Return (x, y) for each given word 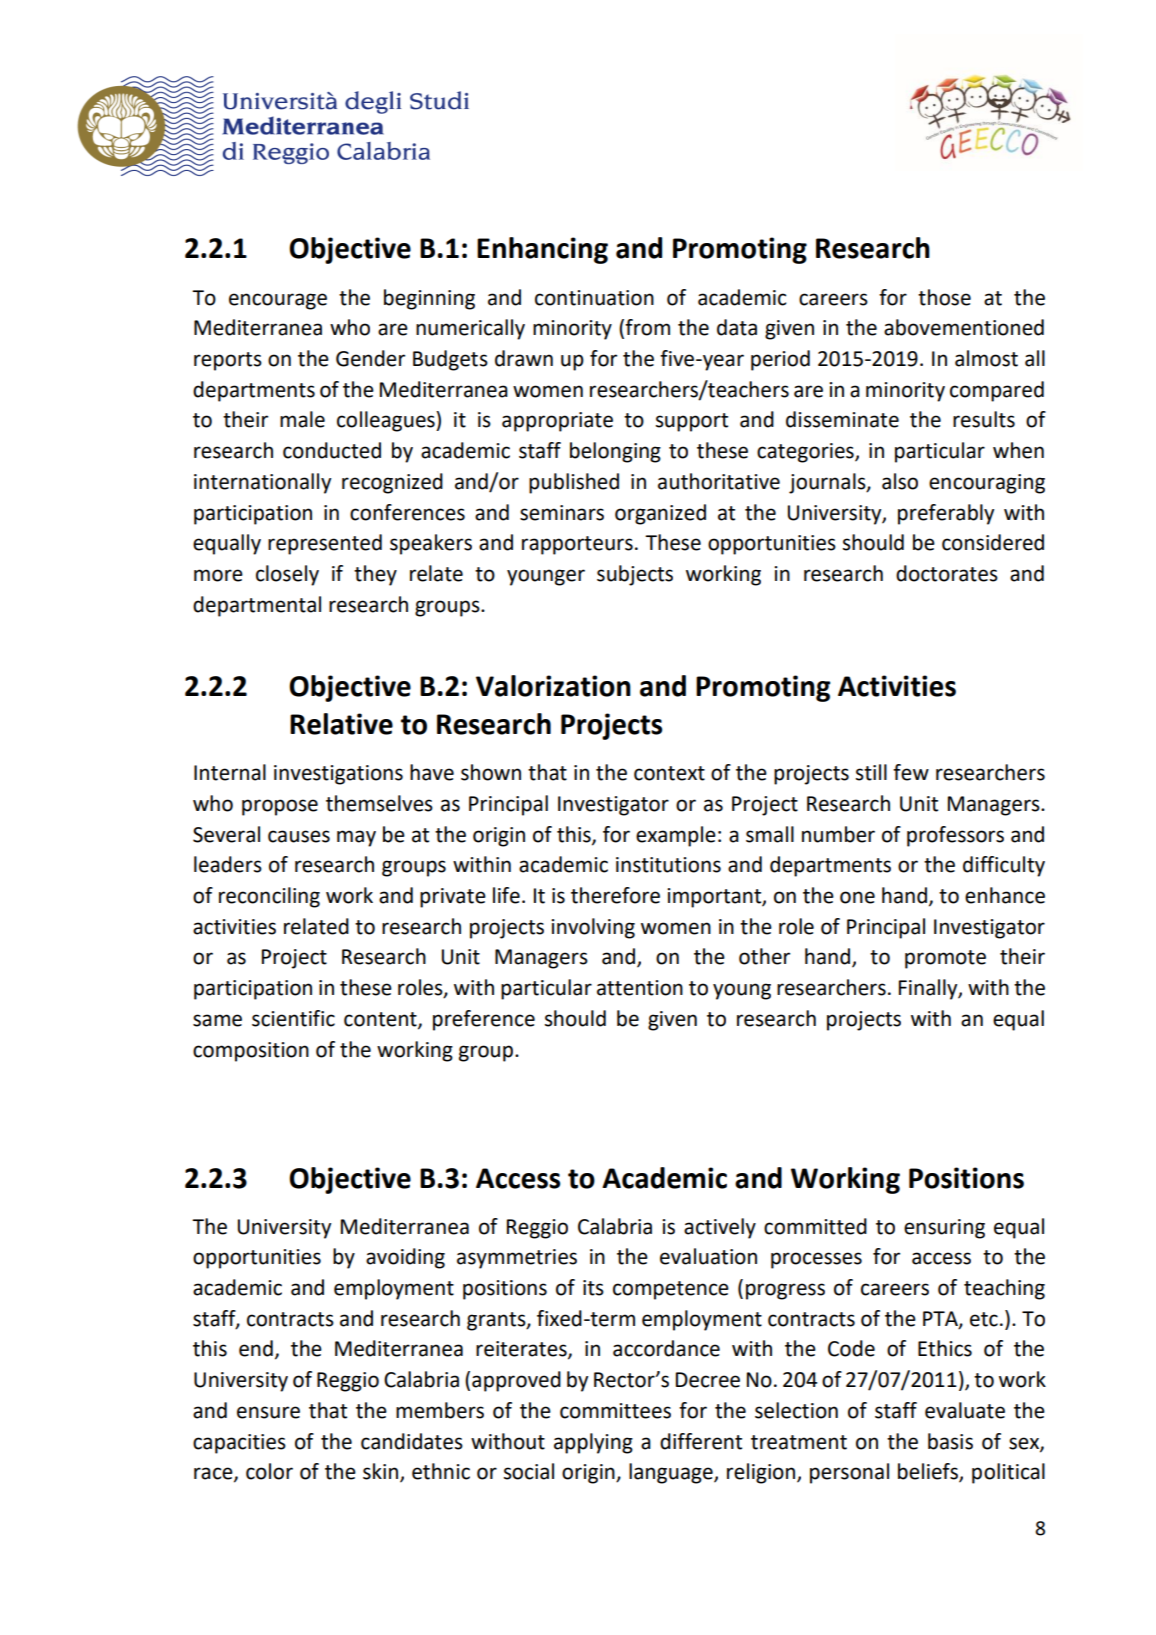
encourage (278, 301)
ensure (268, 1412)
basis (950, 1441)
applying (593, 1443)
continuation (594, 298)
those (944, 297)
